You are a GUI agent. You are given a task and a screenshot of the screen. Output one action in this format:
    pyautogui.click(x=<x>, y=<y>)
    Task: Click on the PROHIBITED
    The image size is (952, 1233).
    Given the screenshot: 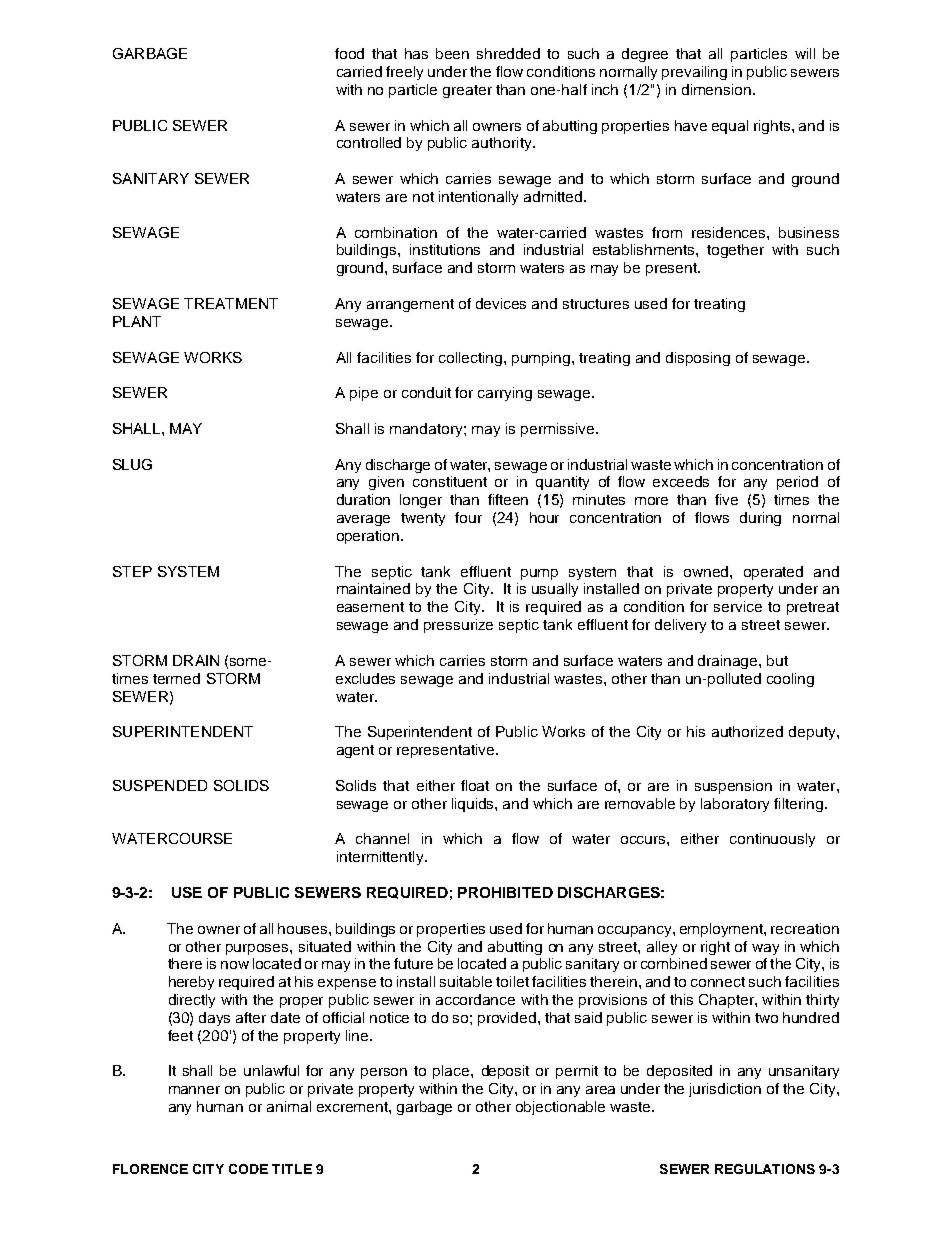 What is the action you would take?
    pyautogui.click(x=505, y=892)
